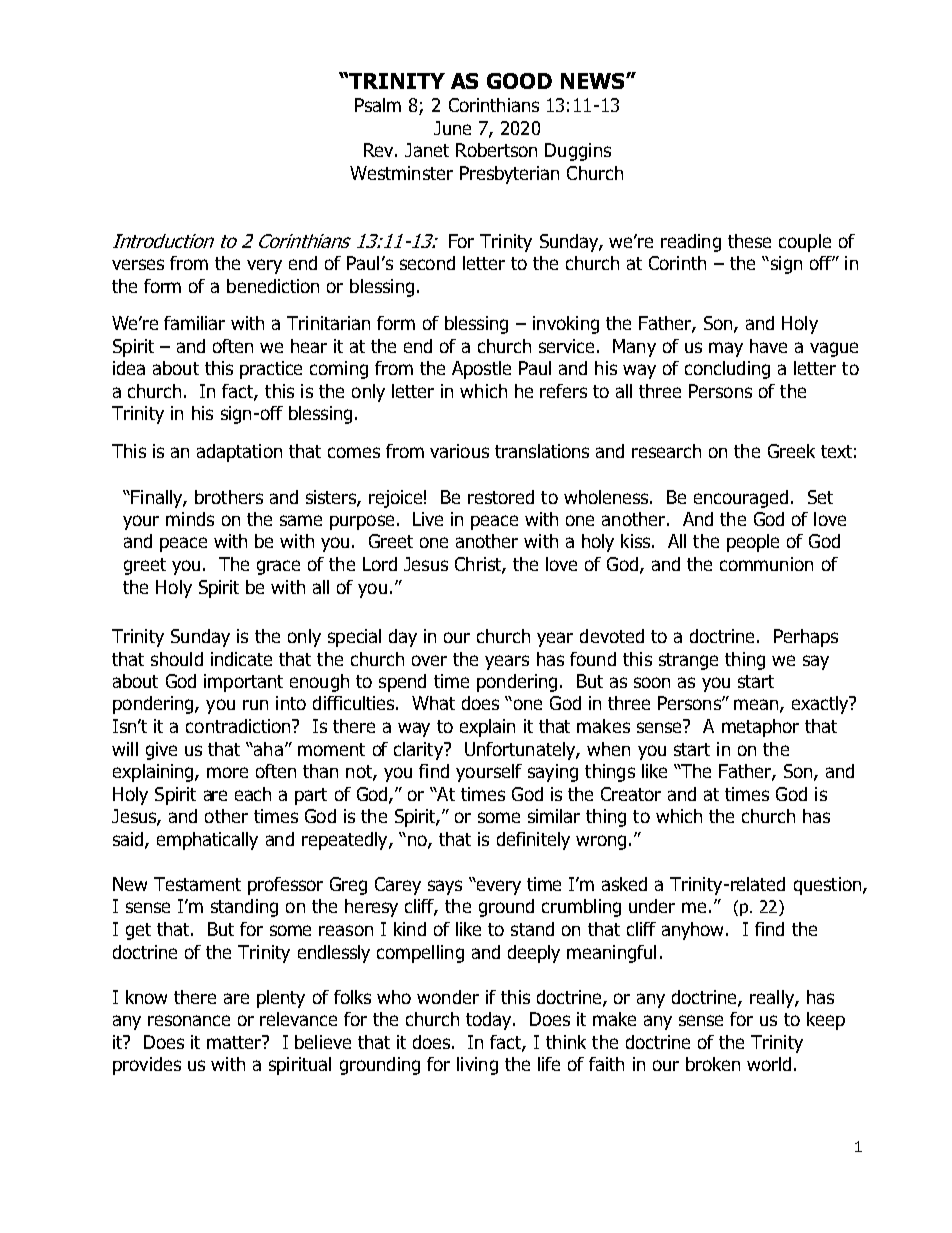 This screenshot has height=1233, width=952. Describe the element at coordinates (253, 794) in the screenshot. I see `each` at that location.
